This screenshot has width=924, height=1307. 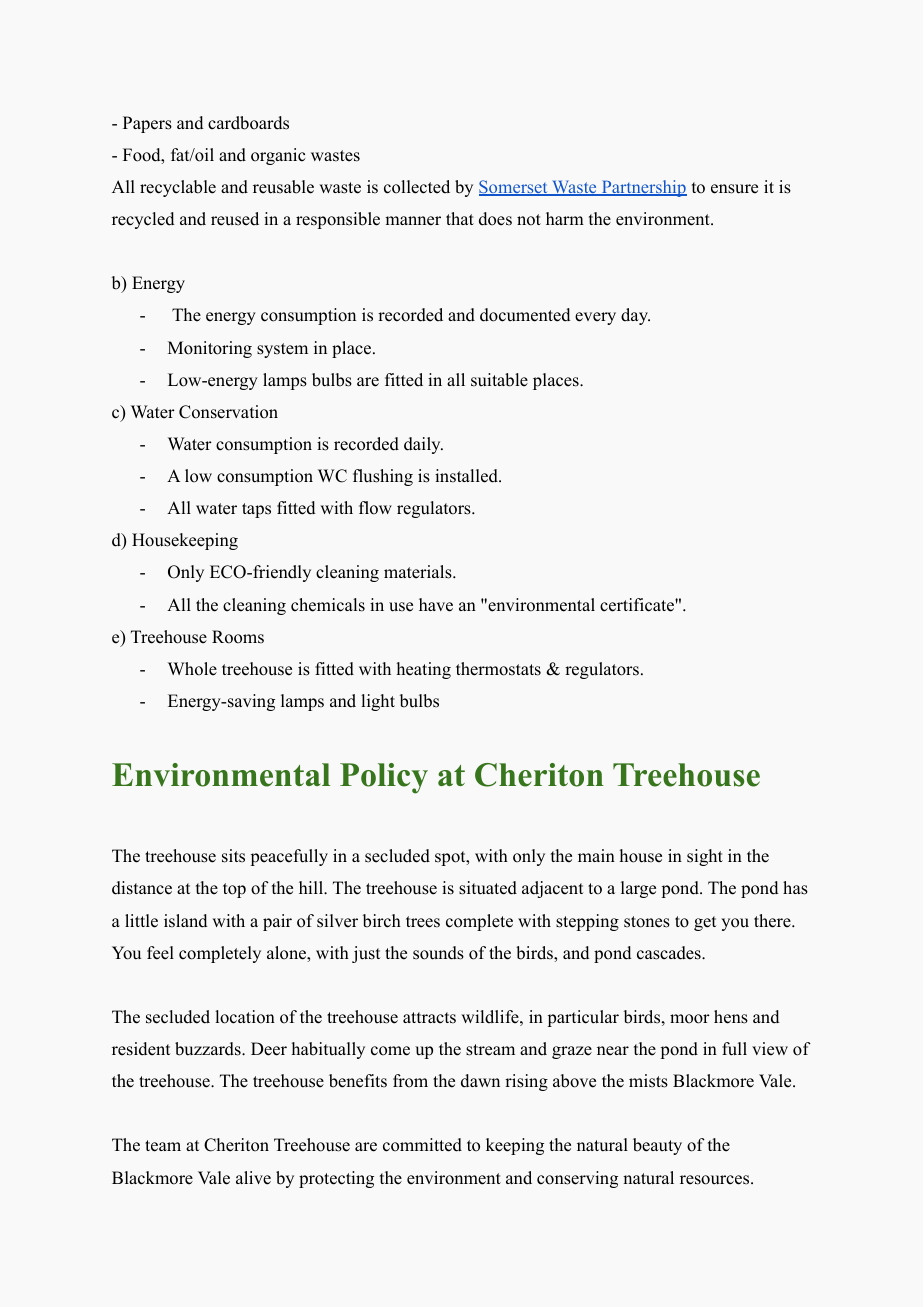 I want to click on ensure, so click(x=734, y=189).
